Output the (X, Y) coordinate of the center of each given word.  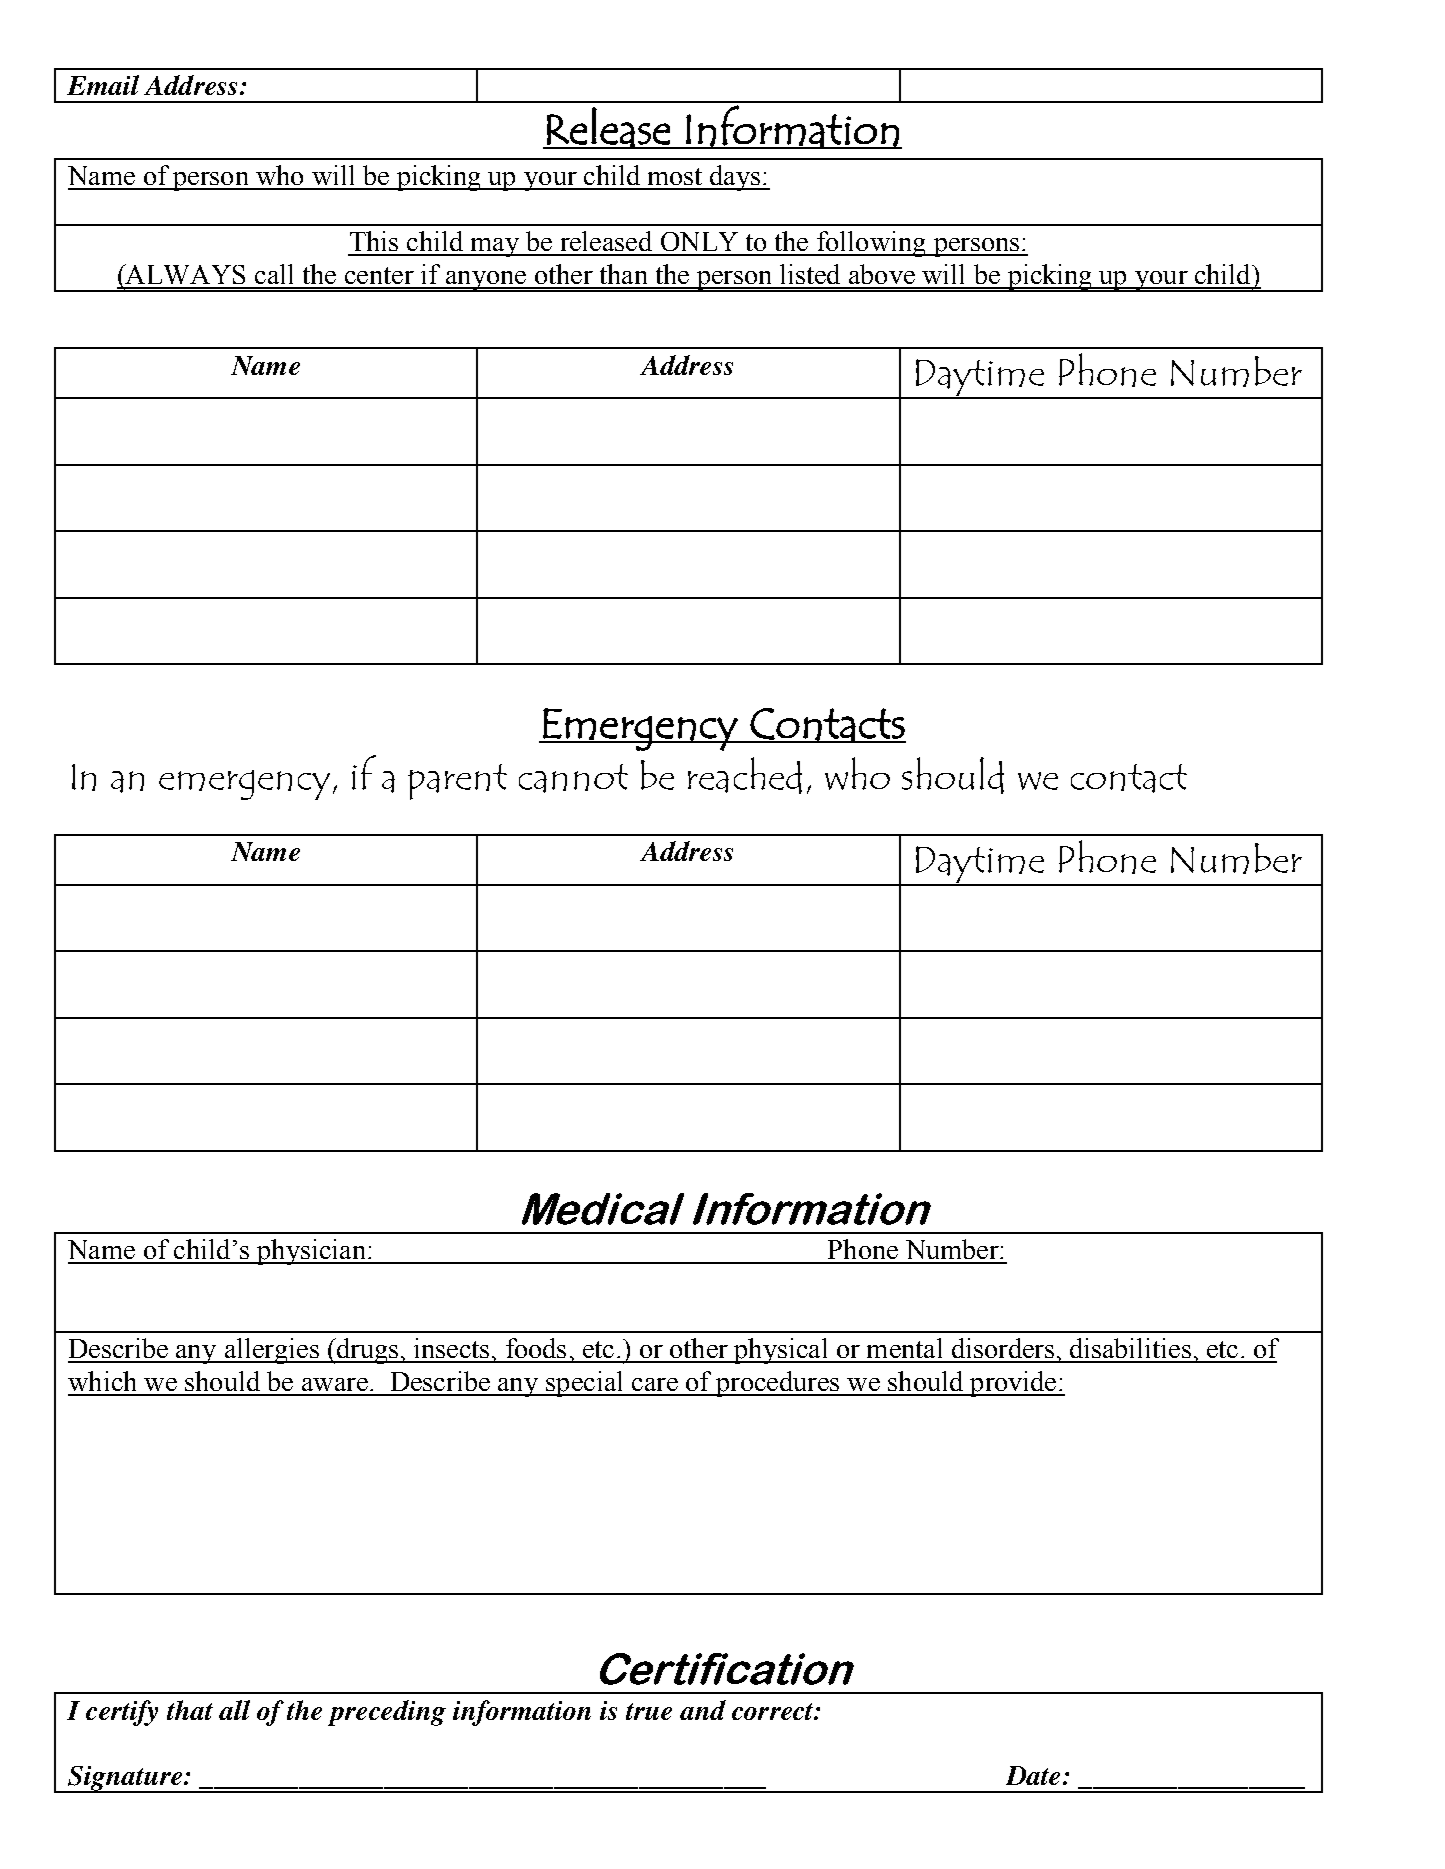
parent (457, 782)
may (494, 247)
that (190, 1710)
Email (103, 85)
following (871, 244)
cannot (573, 778)
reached (745, 775)
